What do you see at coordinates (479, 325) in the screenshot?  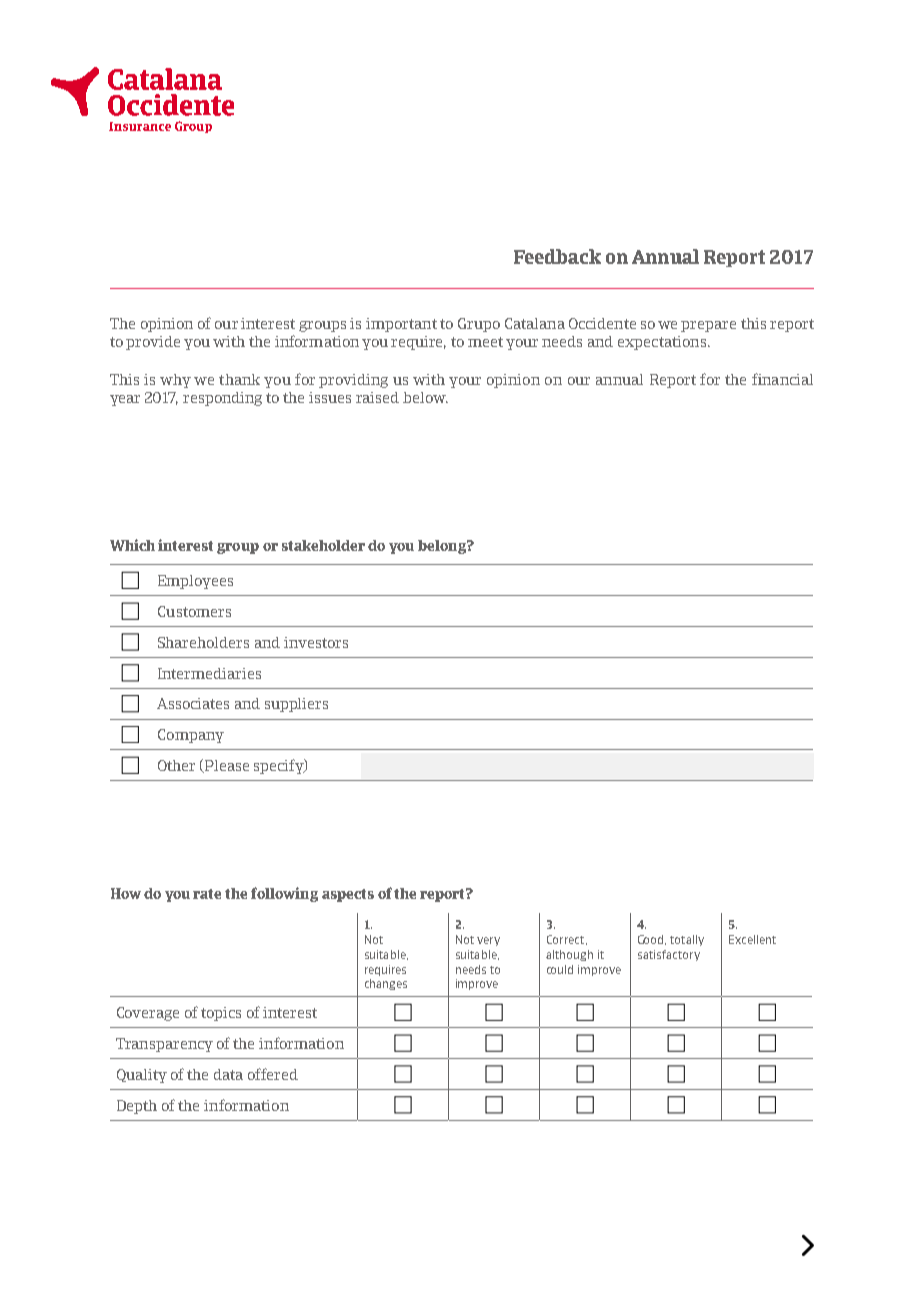 I see `Grupo` at bounding box center [479, 325].
